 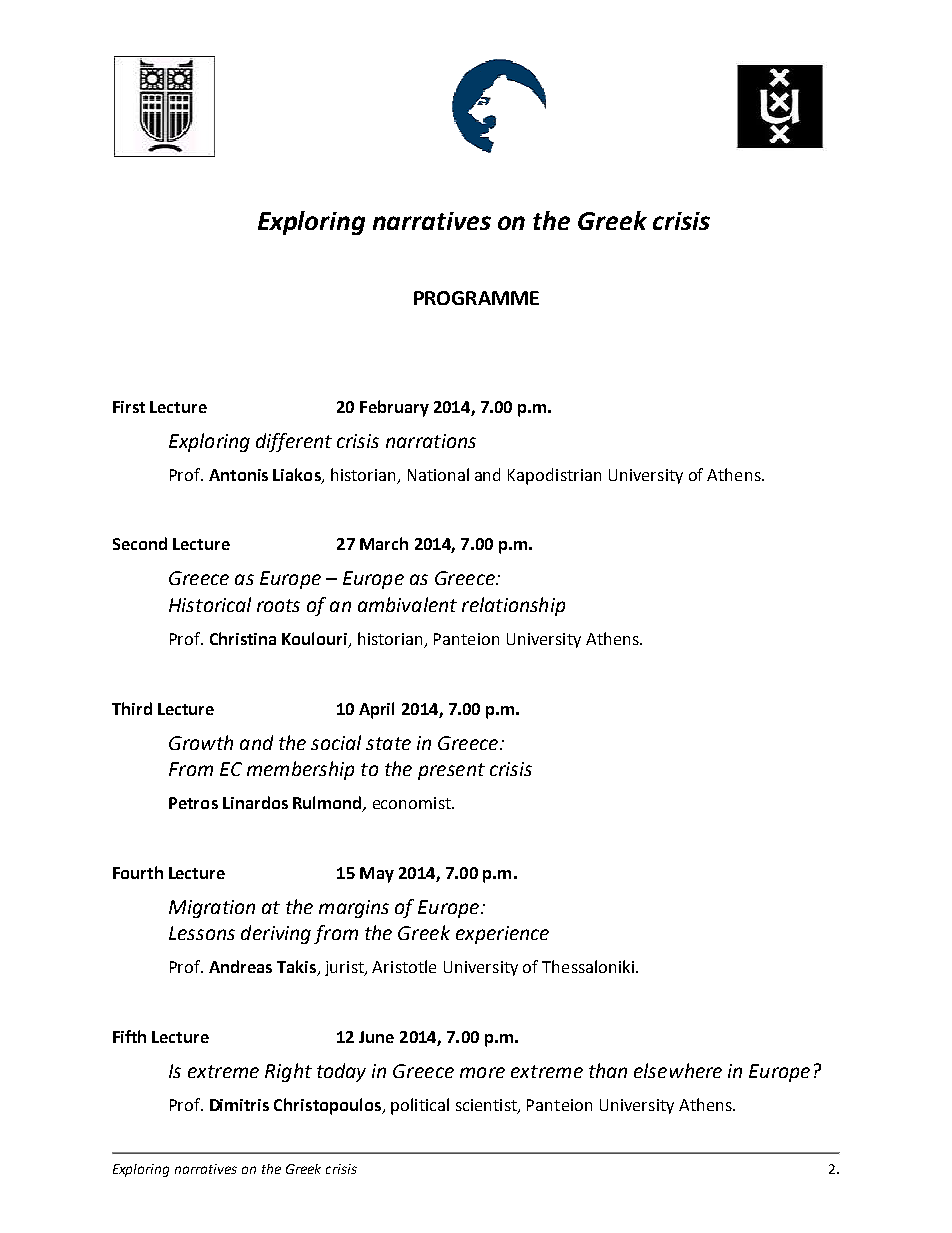 I want to click on narrations, so click(x=431, y=441).
